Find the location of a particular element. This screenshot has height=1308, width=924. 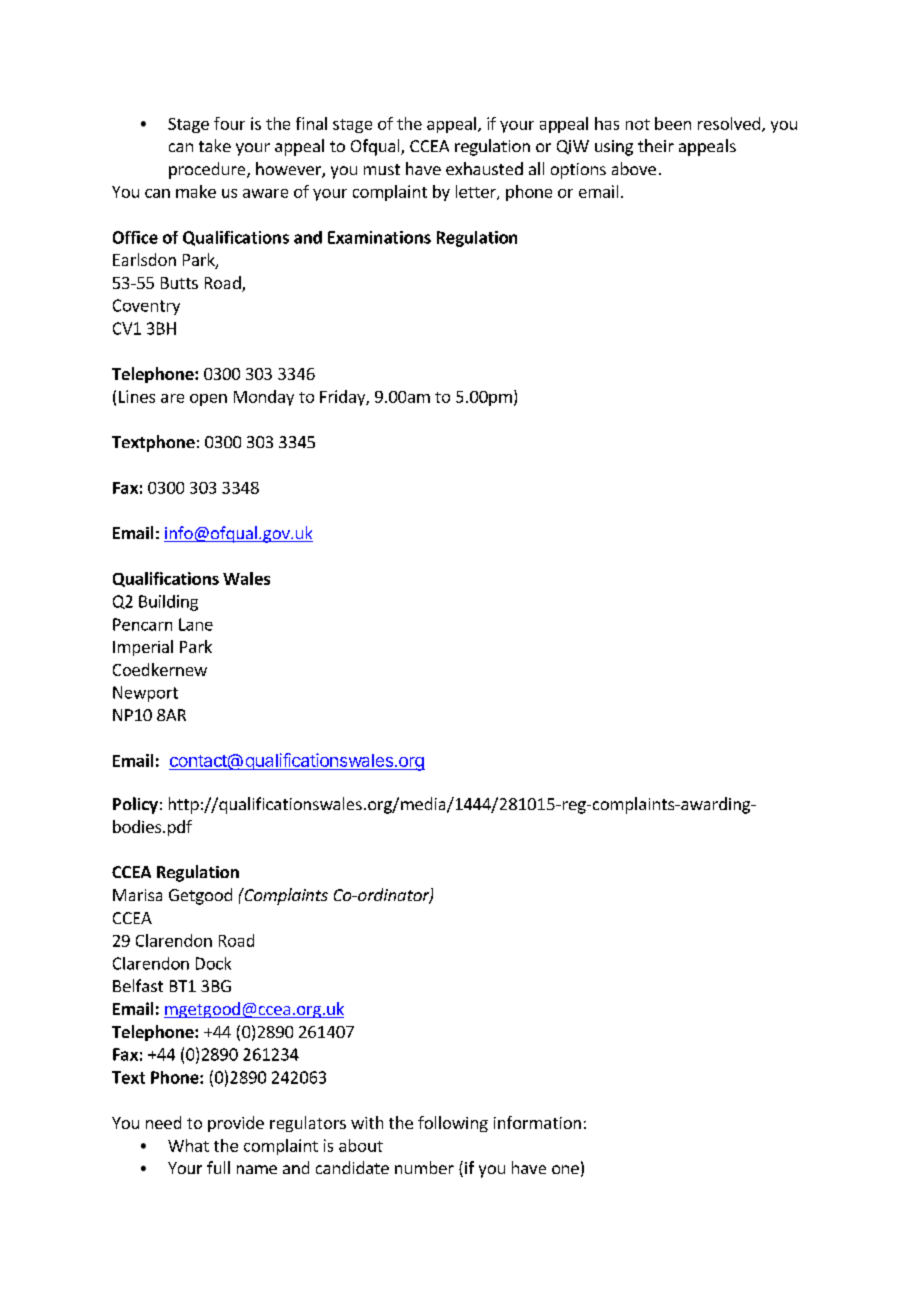

number is located at coordinates (424, 1167).
